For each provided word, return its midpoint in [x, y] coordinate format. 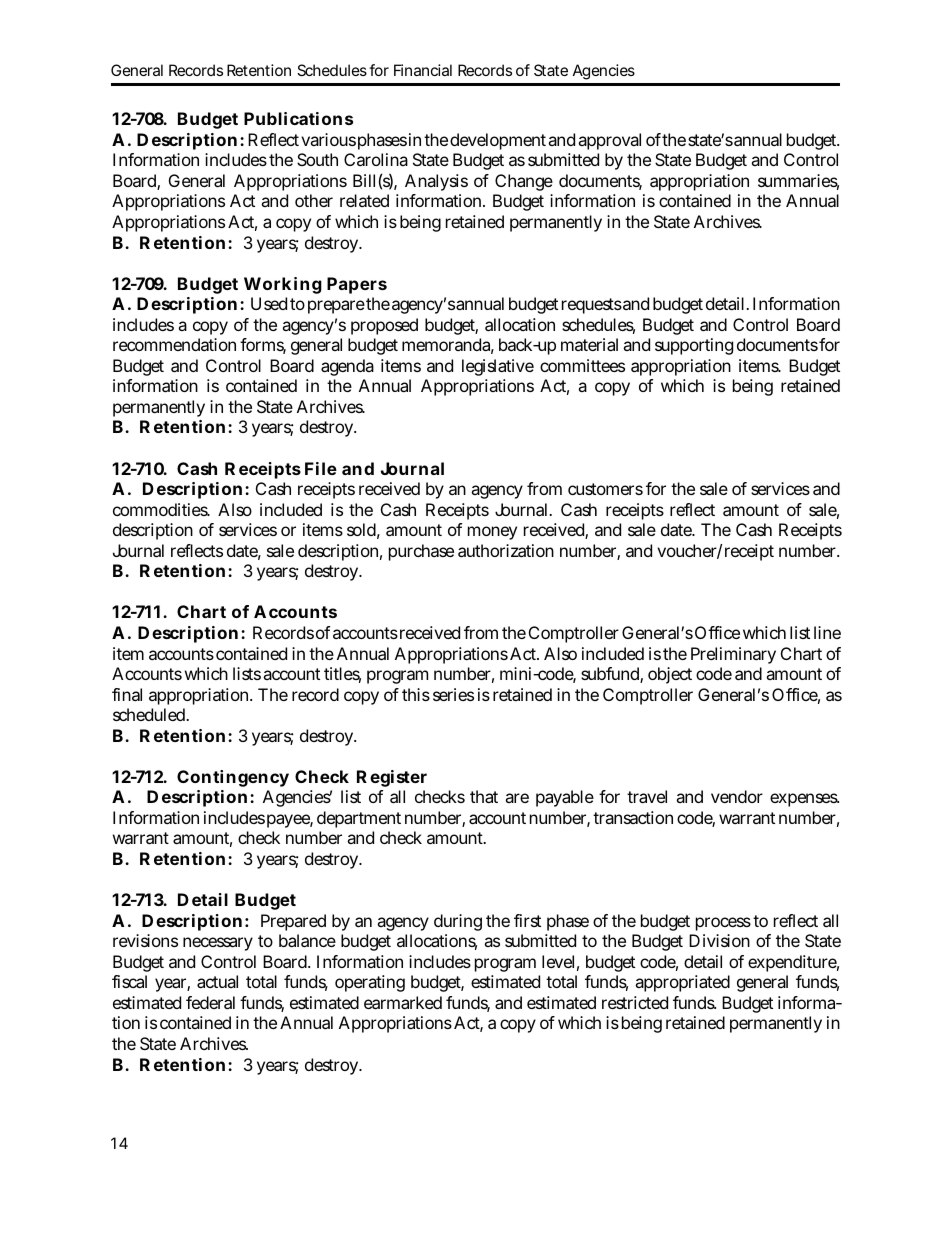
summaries [798, 182]
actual [217, 981]
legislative [498, 367]
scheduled [151, 714]
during [458, 922]
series [453, 694]
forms [263, 346]
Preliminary [733, 655]
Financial [423, 70]
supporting [694, 346]
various [328, 139]
